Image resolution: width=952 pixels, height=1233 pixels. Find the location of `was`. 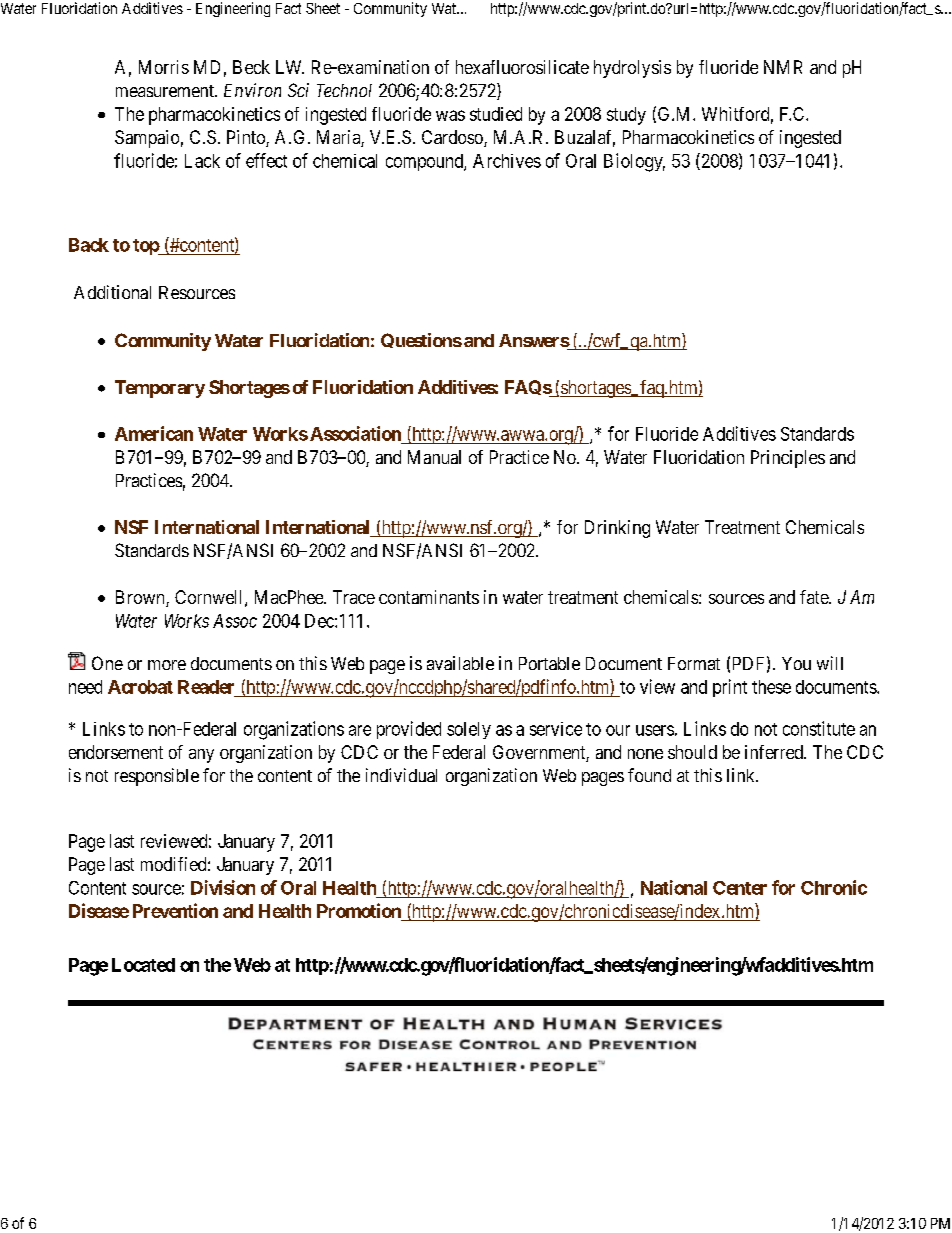

was is located at coordinates (450, 115).
